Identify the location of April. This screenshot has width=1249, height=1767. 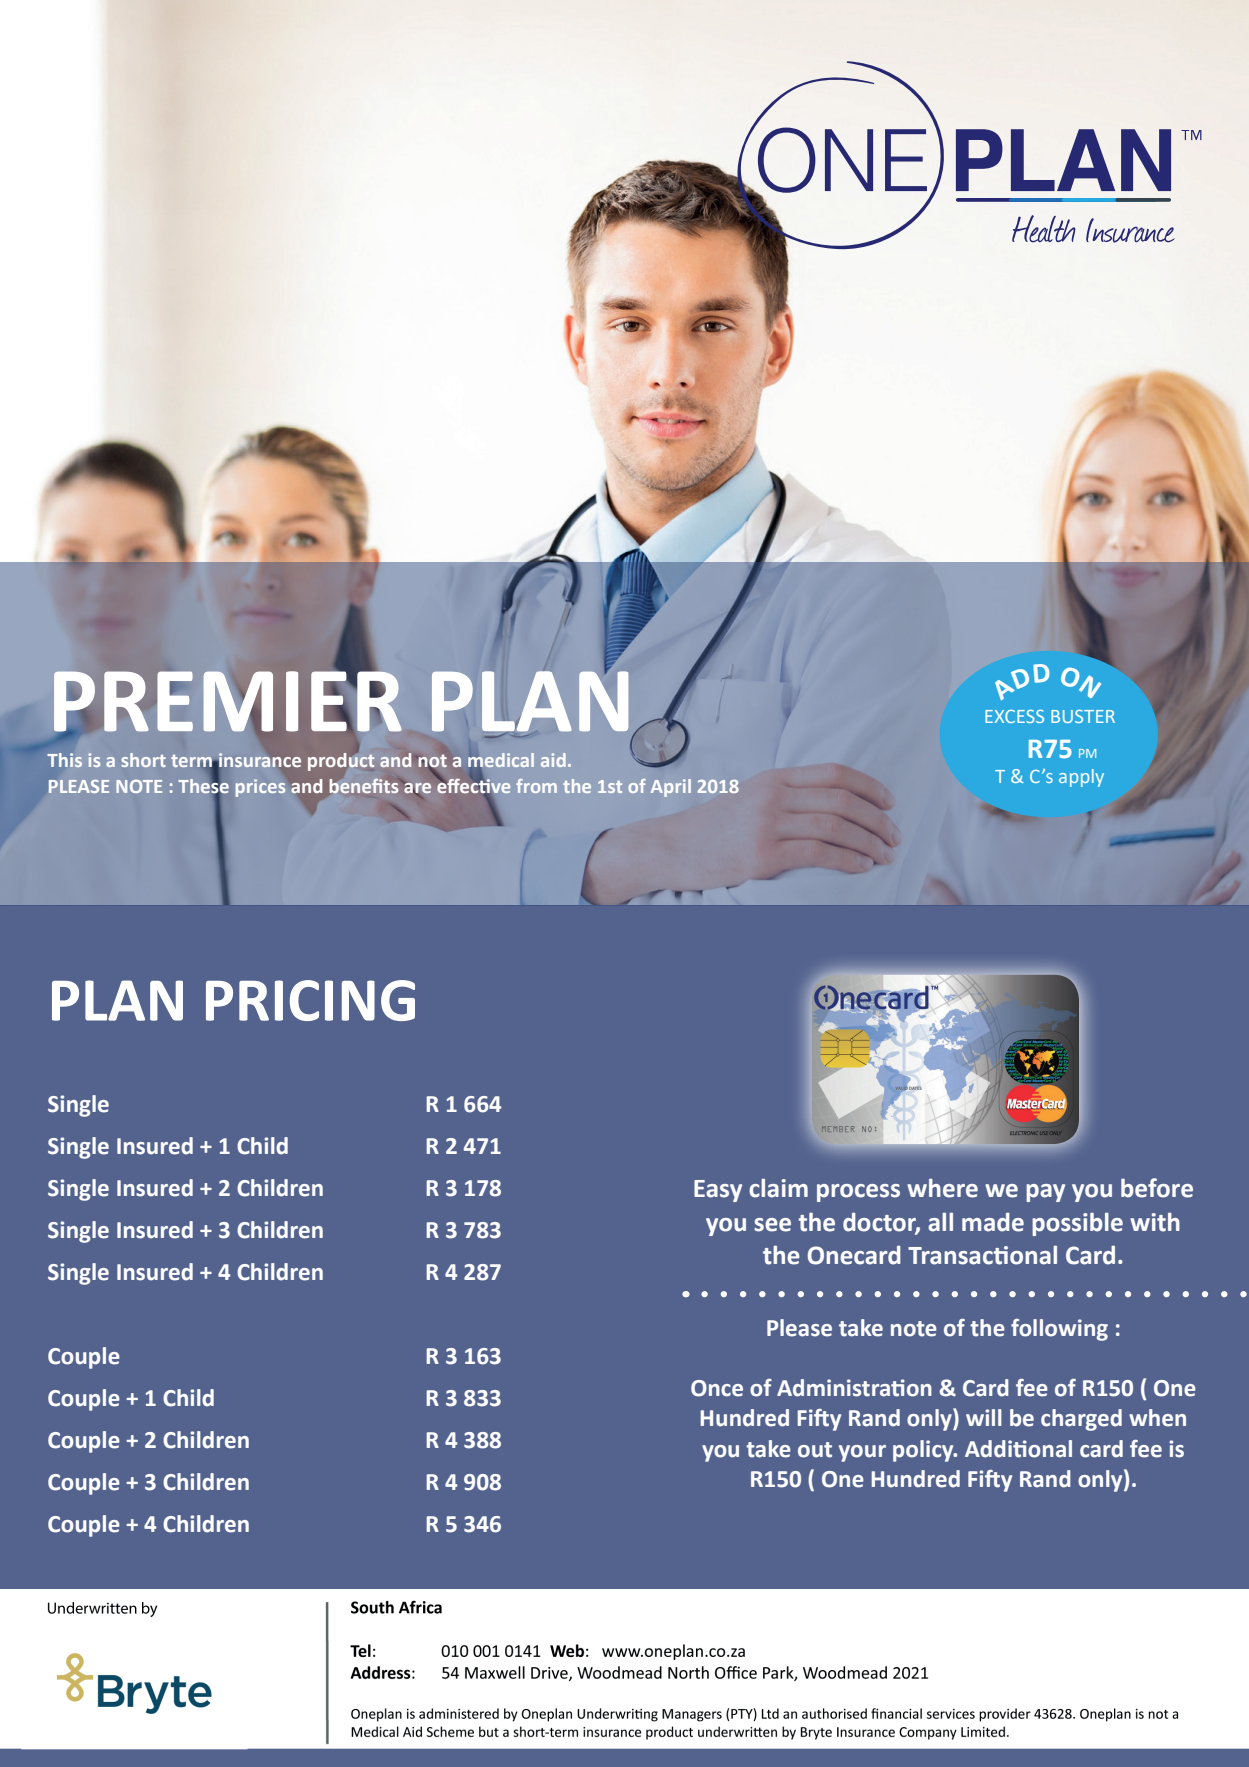
(671, 788).
